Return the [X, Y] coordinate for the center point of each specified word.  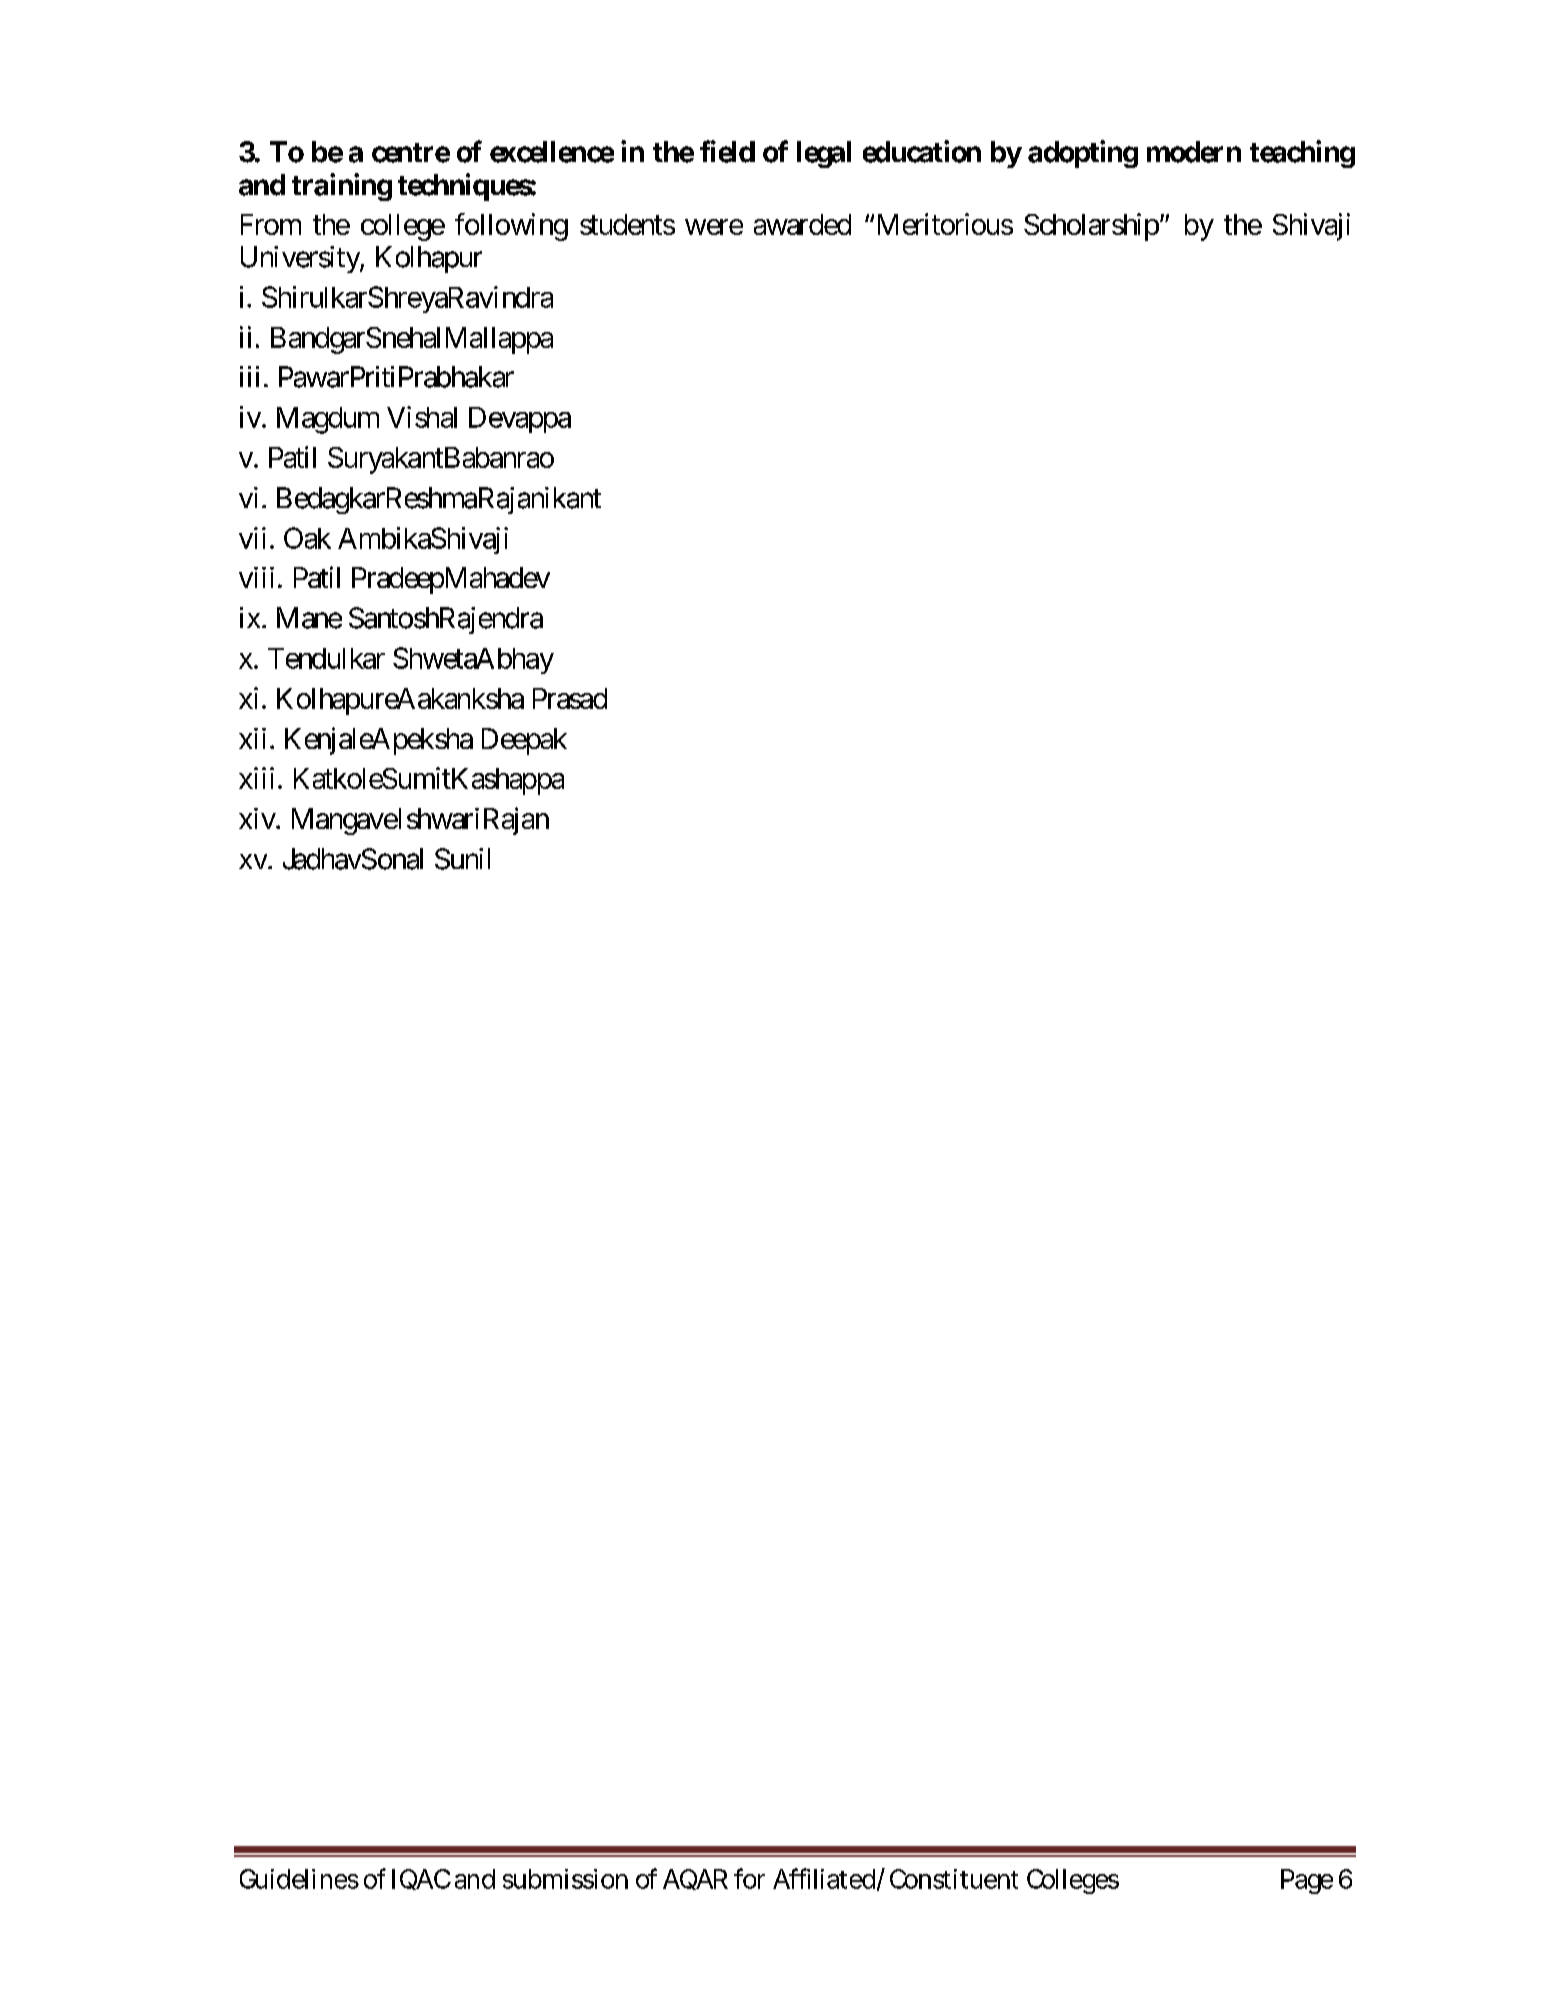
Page [1307, 1881]
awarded [802, 224]
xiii [256, 778]
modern [1194, 152]
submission [565, 1879]
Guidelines [299, 1879]
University [301, 259]
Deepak [524, 741]
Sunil [462, 859]
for [749, 1878]
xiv [258, 818]
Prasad [570, 698]
